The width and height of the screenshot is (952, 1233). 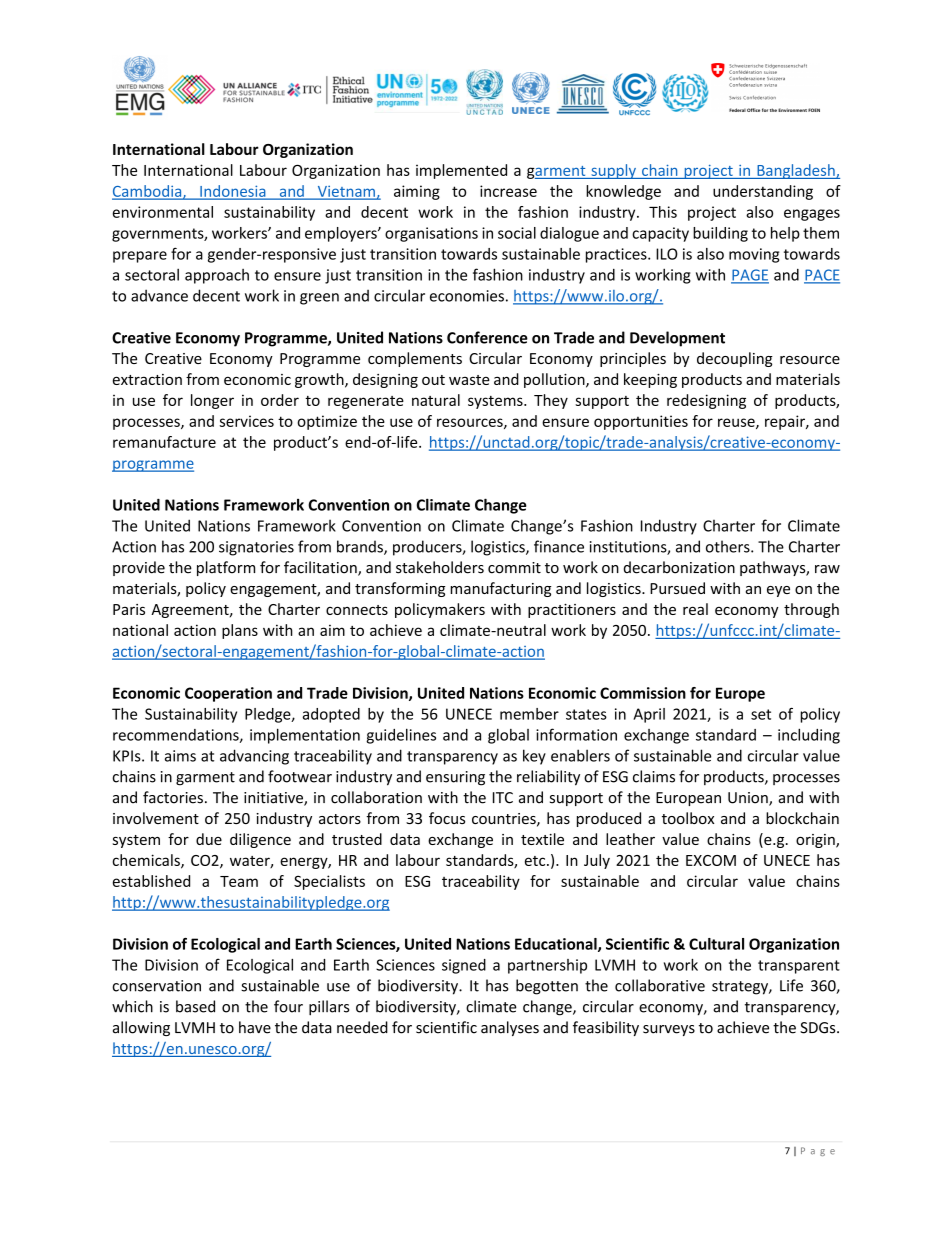 I want to click on manufacturing, so click(x=501, y=589).
